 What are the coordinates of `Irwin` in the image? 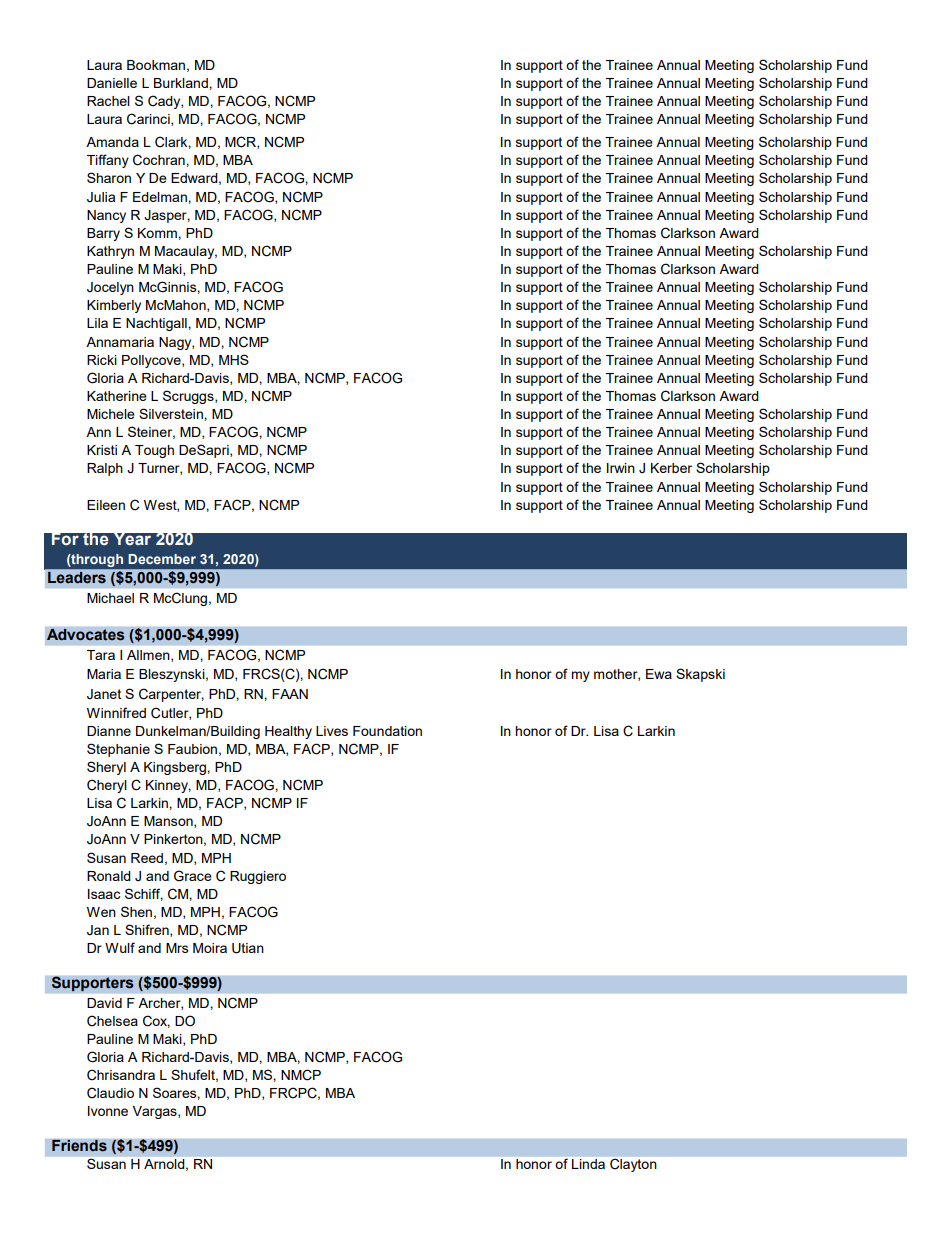 It's located at (621, 468).
